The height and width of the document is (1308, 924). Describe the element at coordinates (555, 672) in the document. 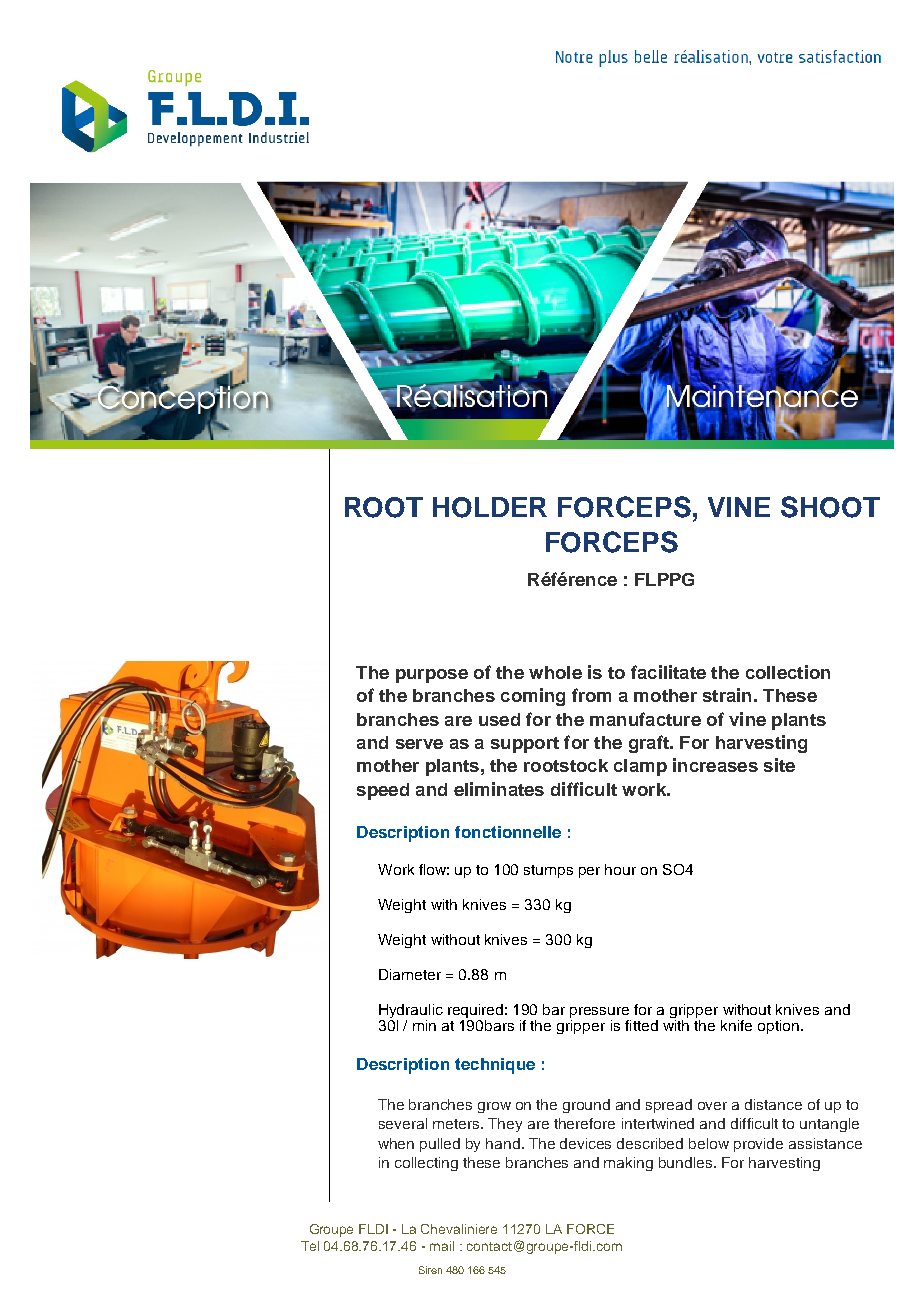

I see `whole` at that location.
